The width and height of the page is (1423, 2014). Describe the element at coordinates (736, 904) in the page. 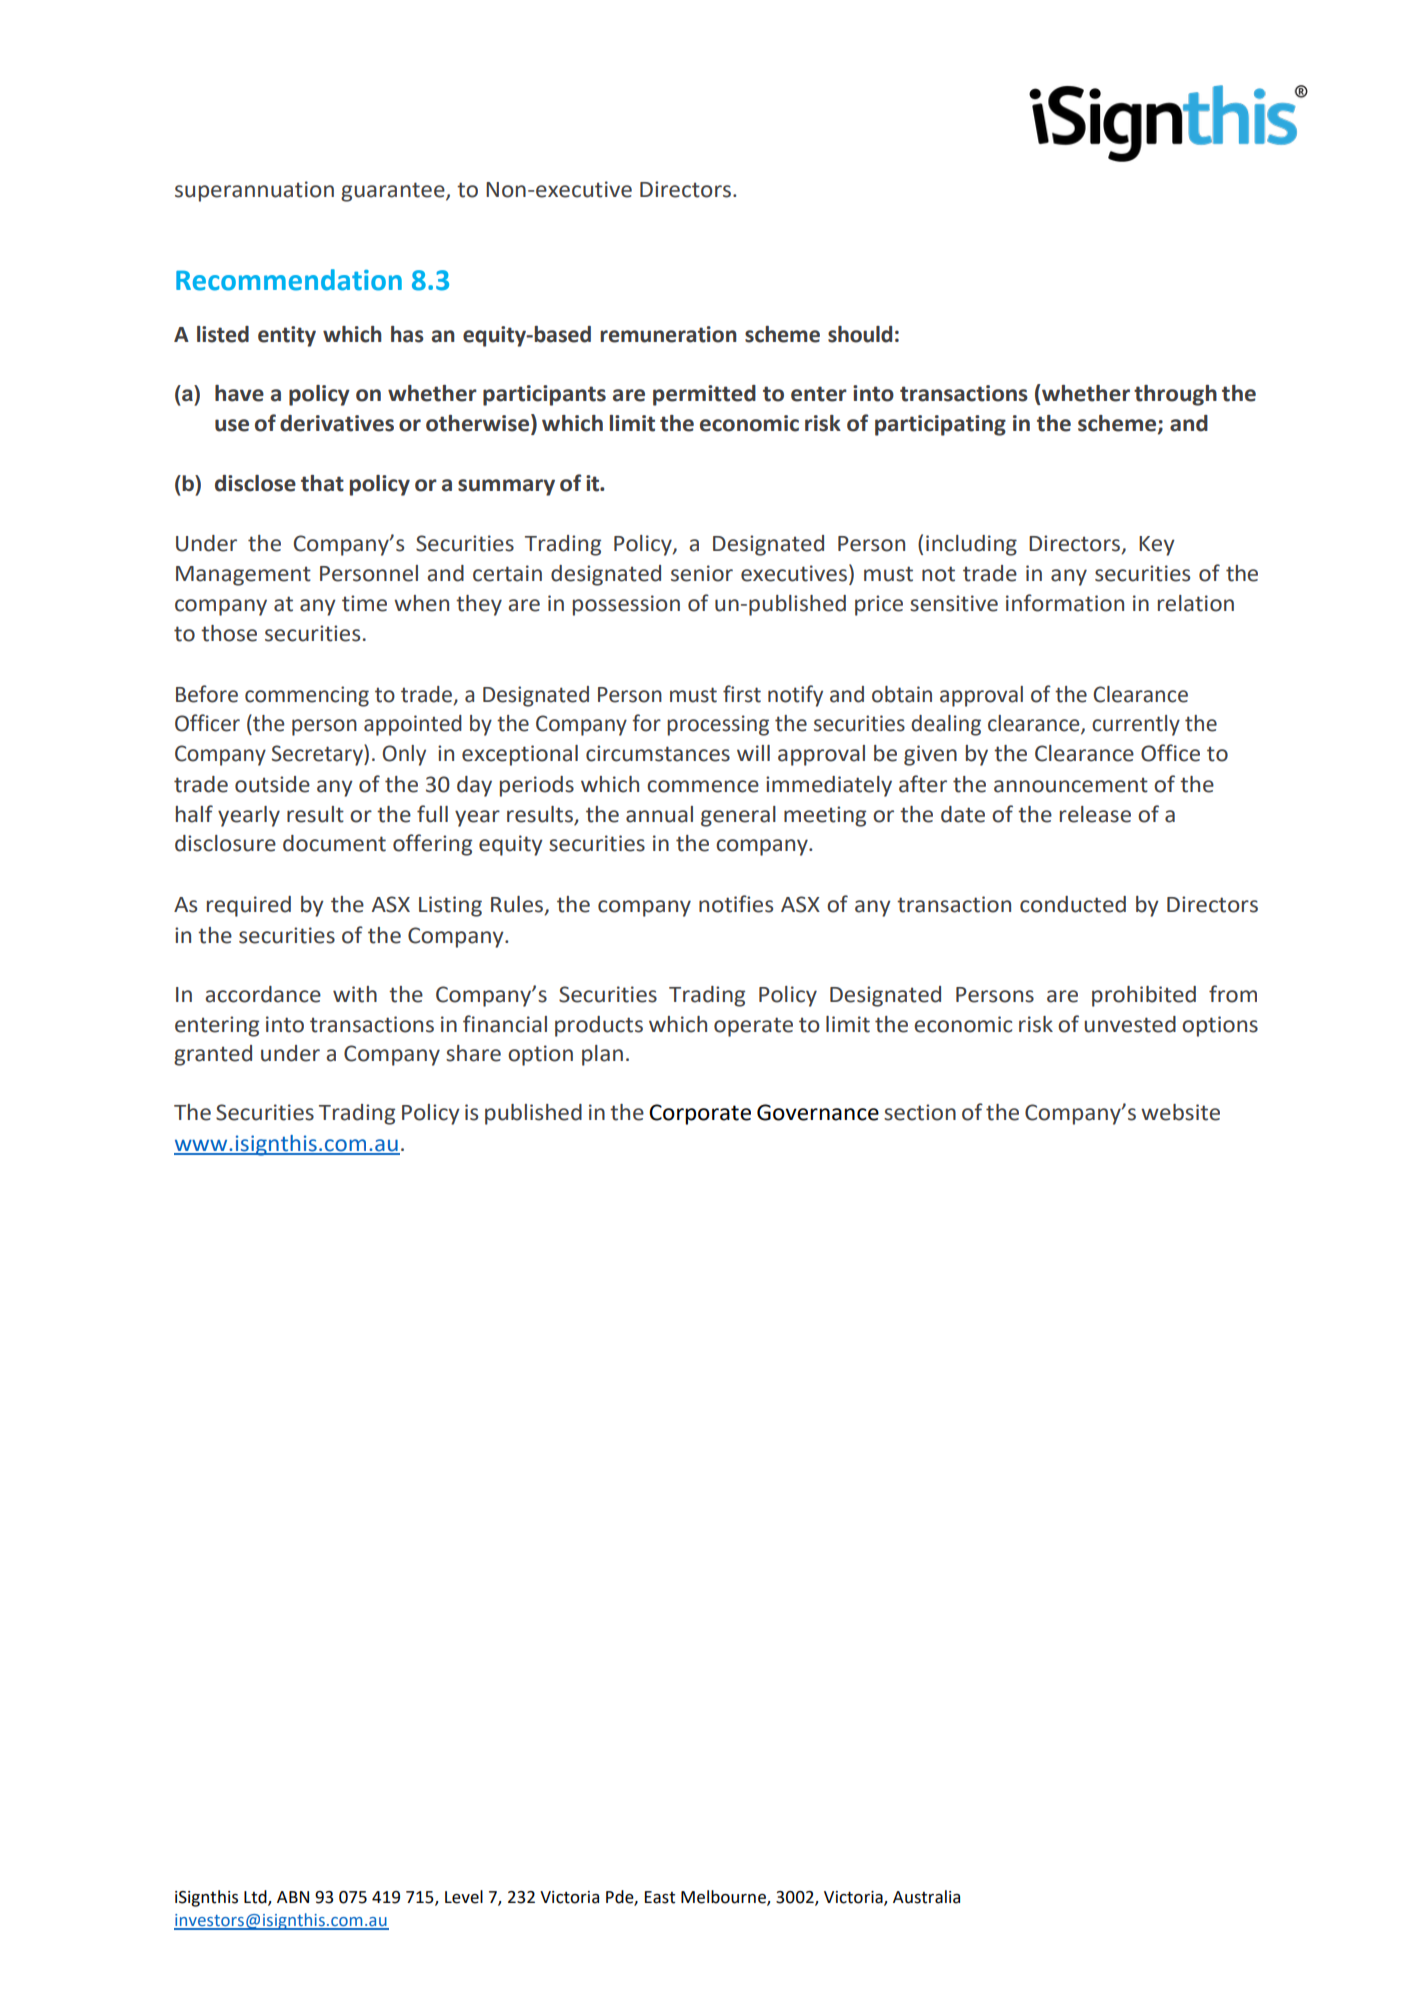

I see `notifies` at that location.
